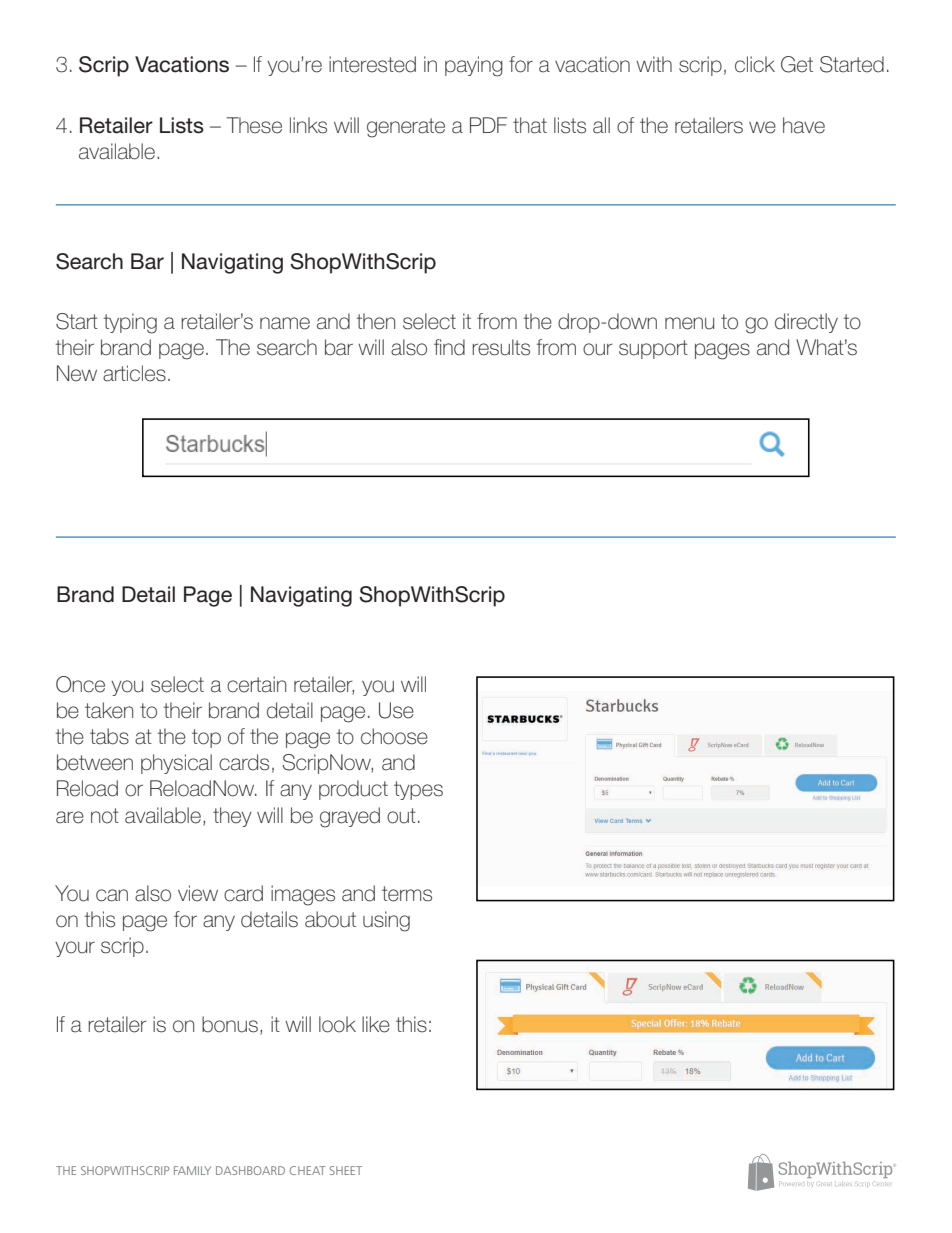 This image has width=952, height=1233. What do you see at coordinates (449, 347) in the image?
I see `find` at bounding box center [449, 347].
